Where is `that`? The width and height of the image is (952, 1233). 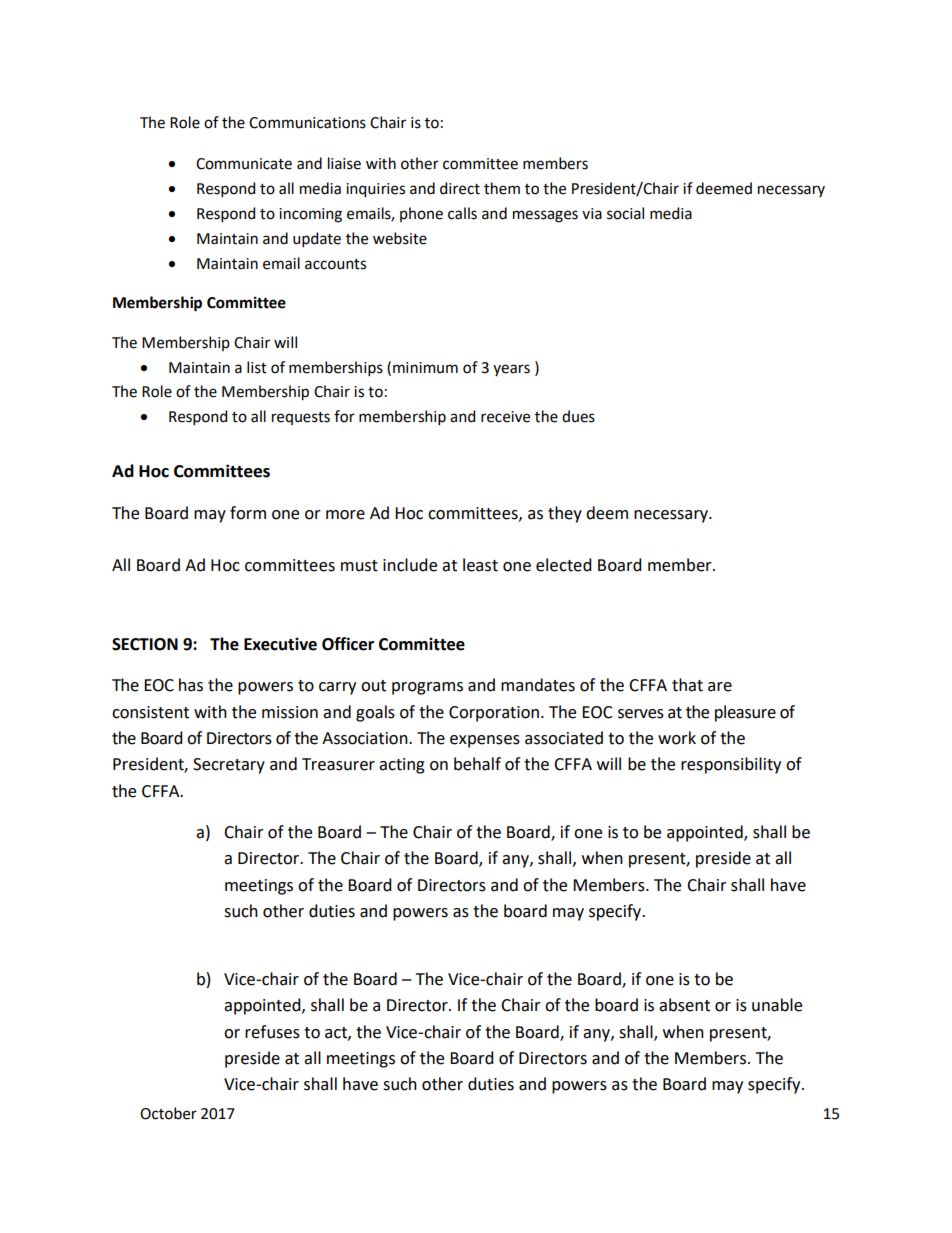 that is located at coordinates (687, 685).
